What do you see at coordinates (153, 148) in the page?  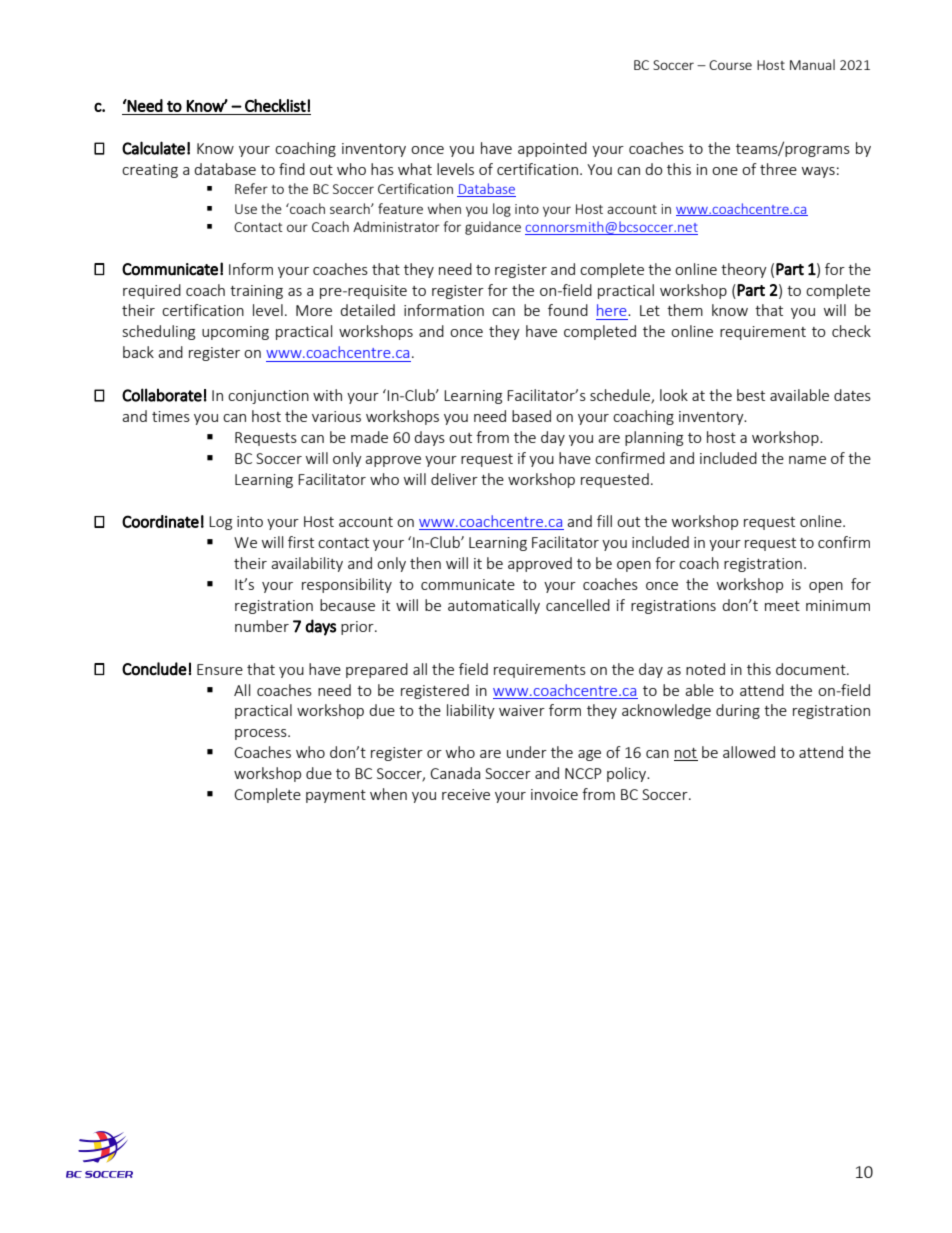 I see `Calculate` at bounding box center [153, 148].
